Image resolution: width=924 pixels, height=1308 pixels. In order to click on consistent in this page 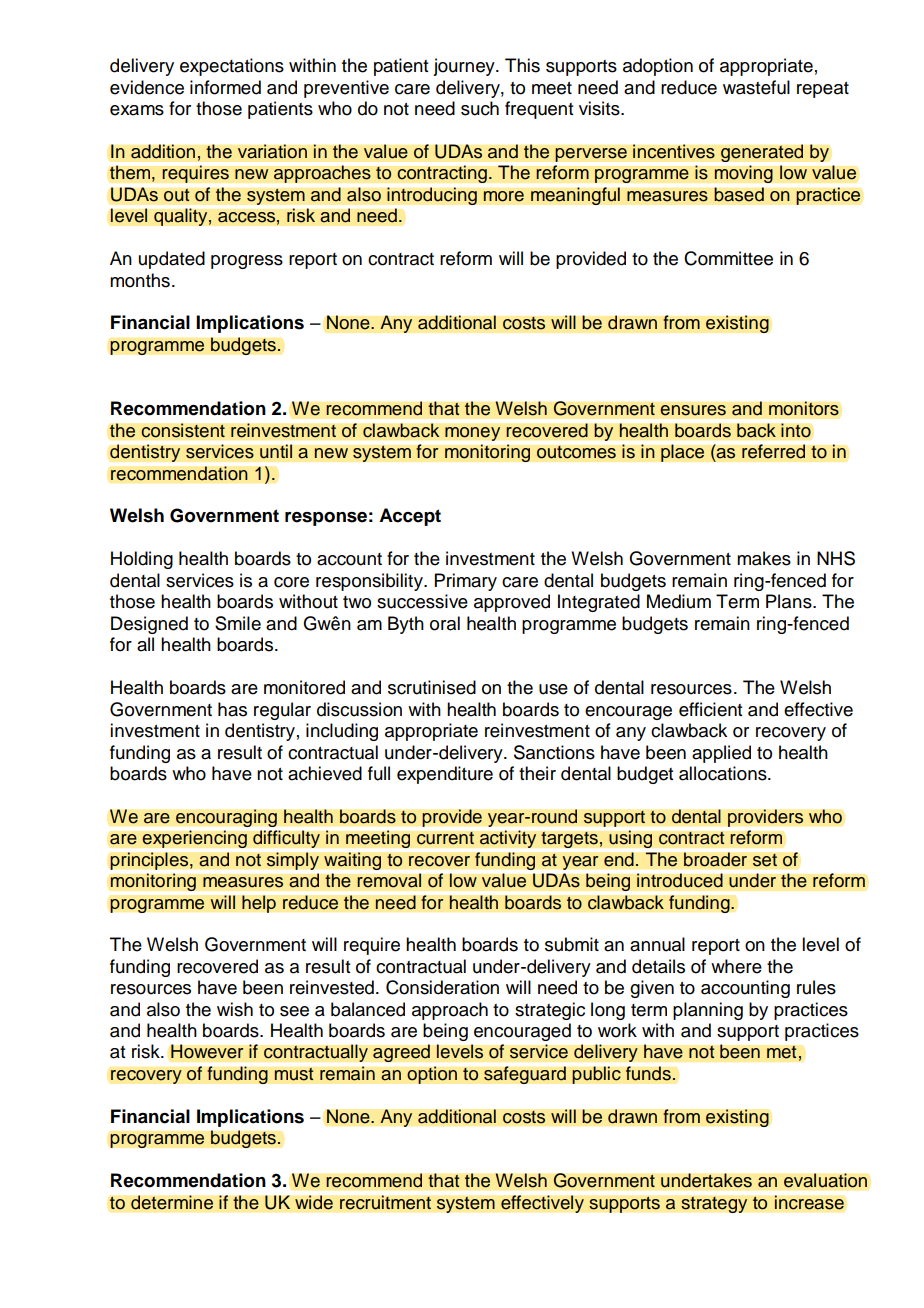, I will do `click(183, 430)`.
